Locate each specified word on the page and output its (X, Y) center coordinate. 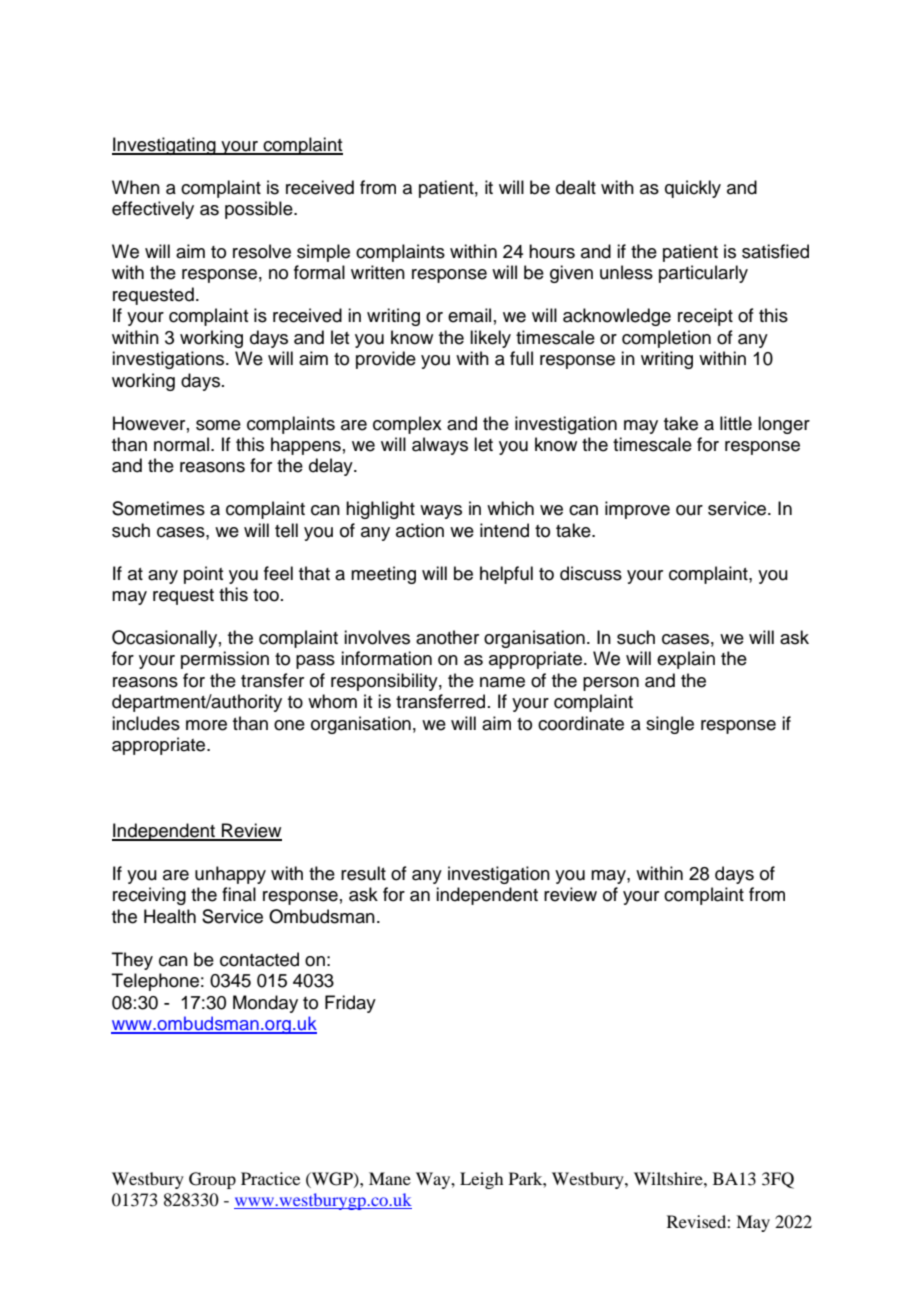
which (510, 508)
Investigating (165, 146)
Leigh (481, 1180)
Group (212, 1180)
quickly (693, 189)
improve (637, 510)
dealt (576, 187)
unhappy (230, 875)
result (363, 873)
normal (181, 444)
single (670, 725)
